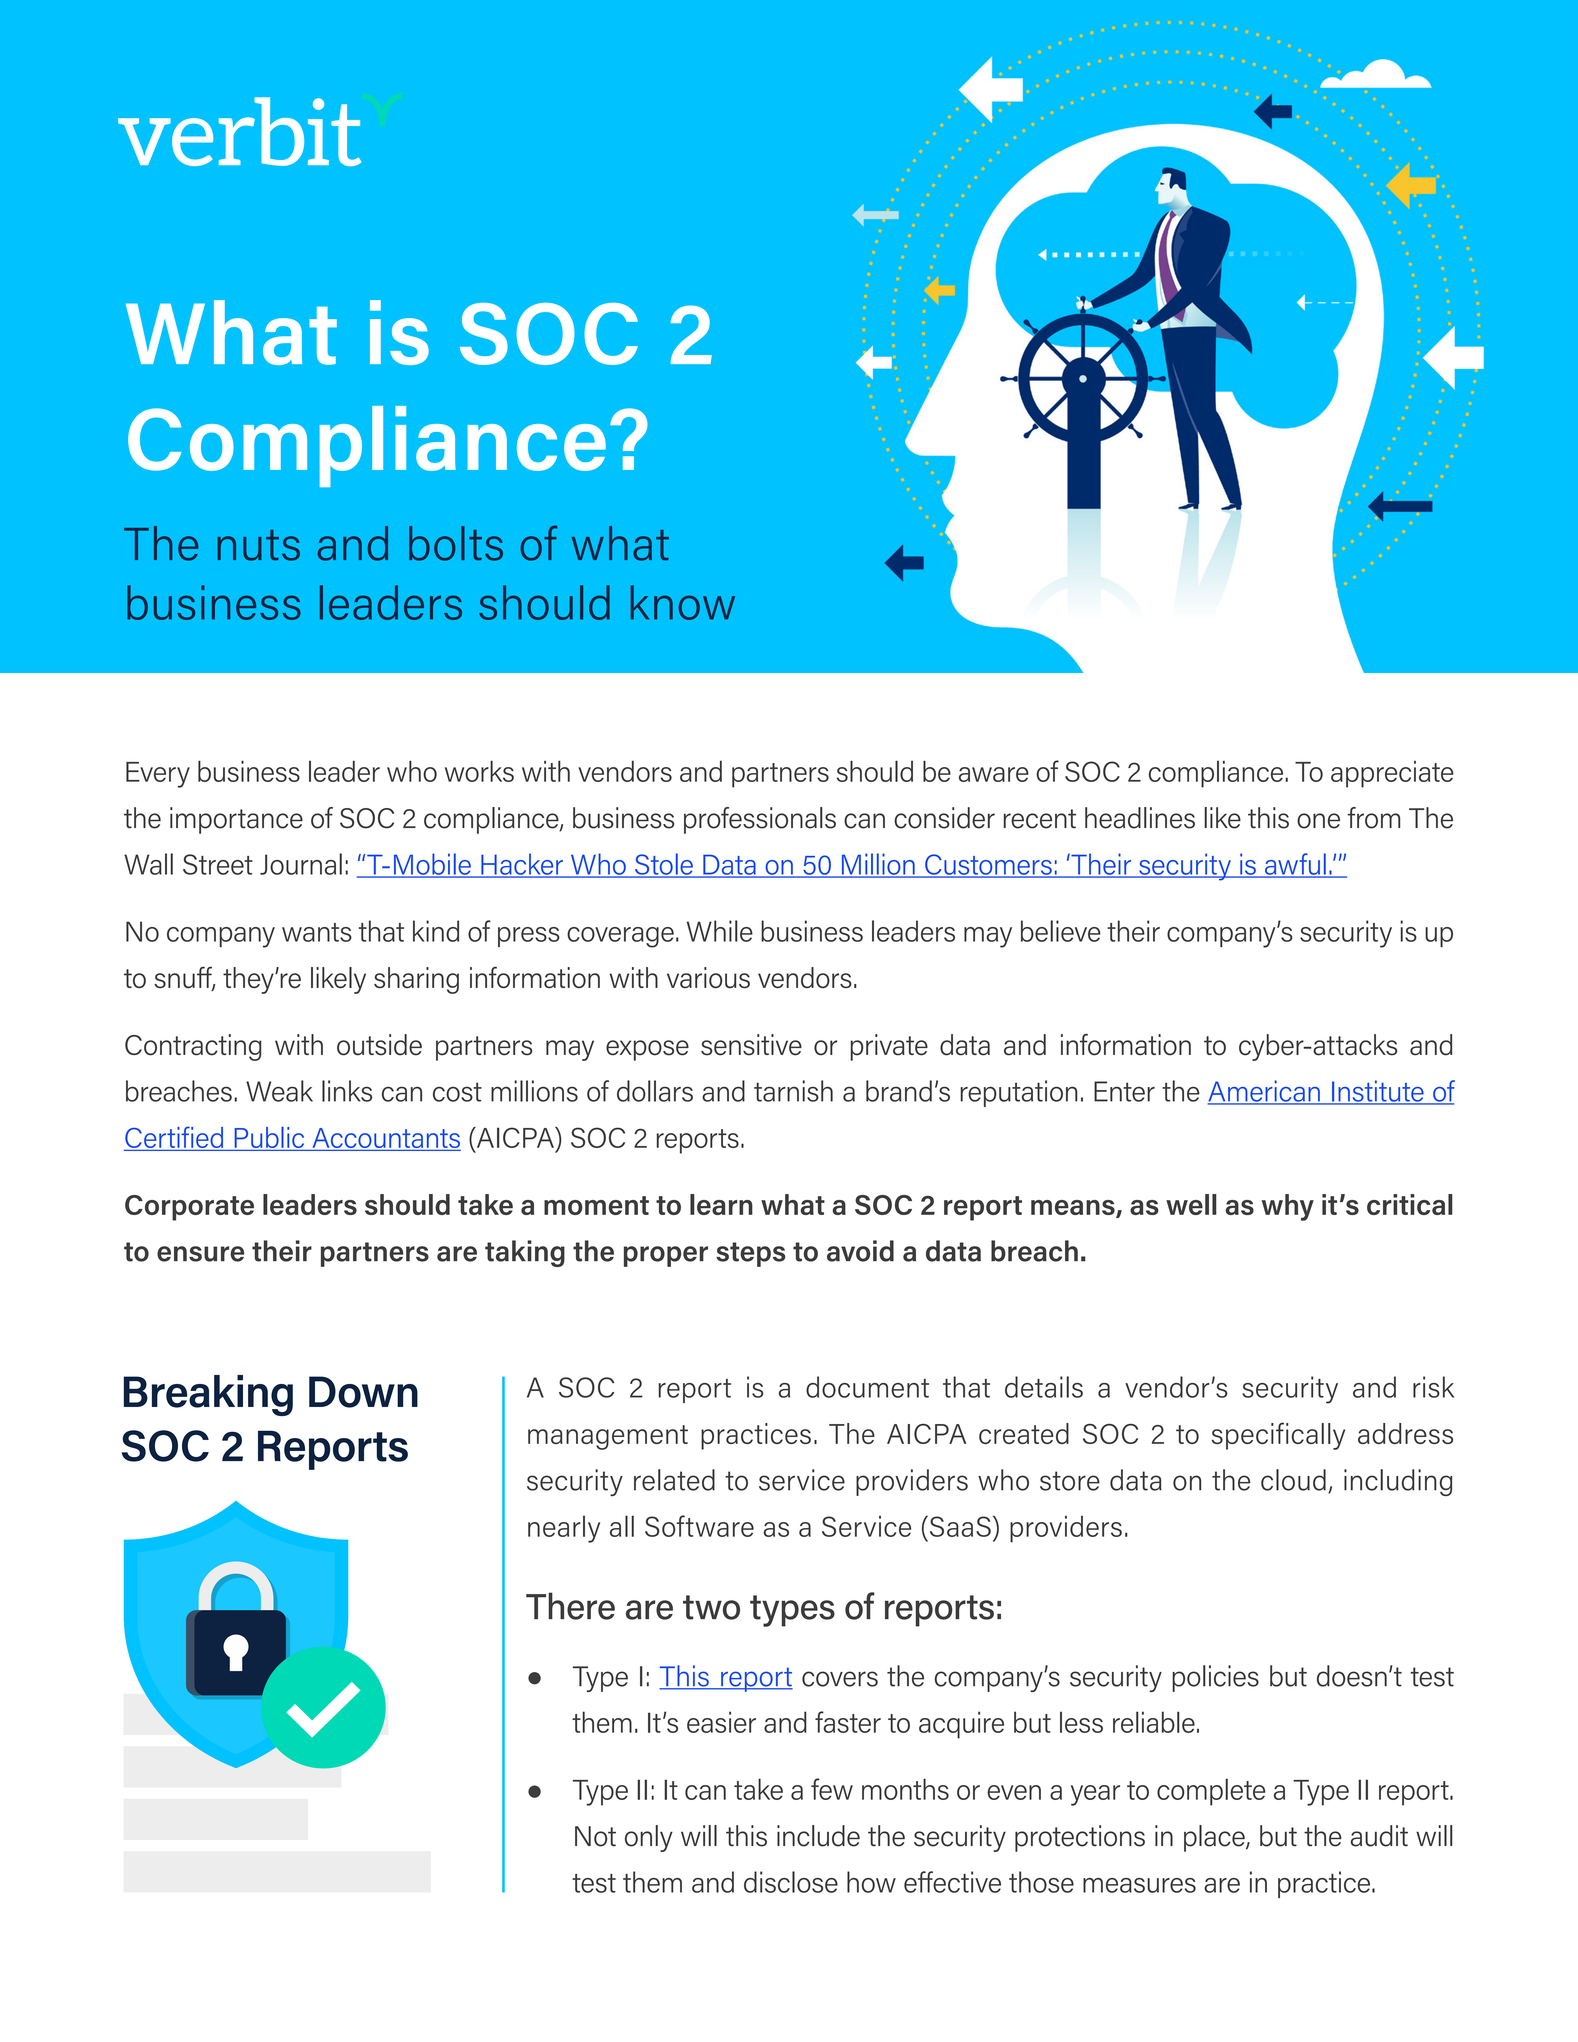 This image has height=2042, width=1578. What do you see at coordinates (1278, 1436) in the image?
I see `specifically` at bounding box center [1278, 1436].
